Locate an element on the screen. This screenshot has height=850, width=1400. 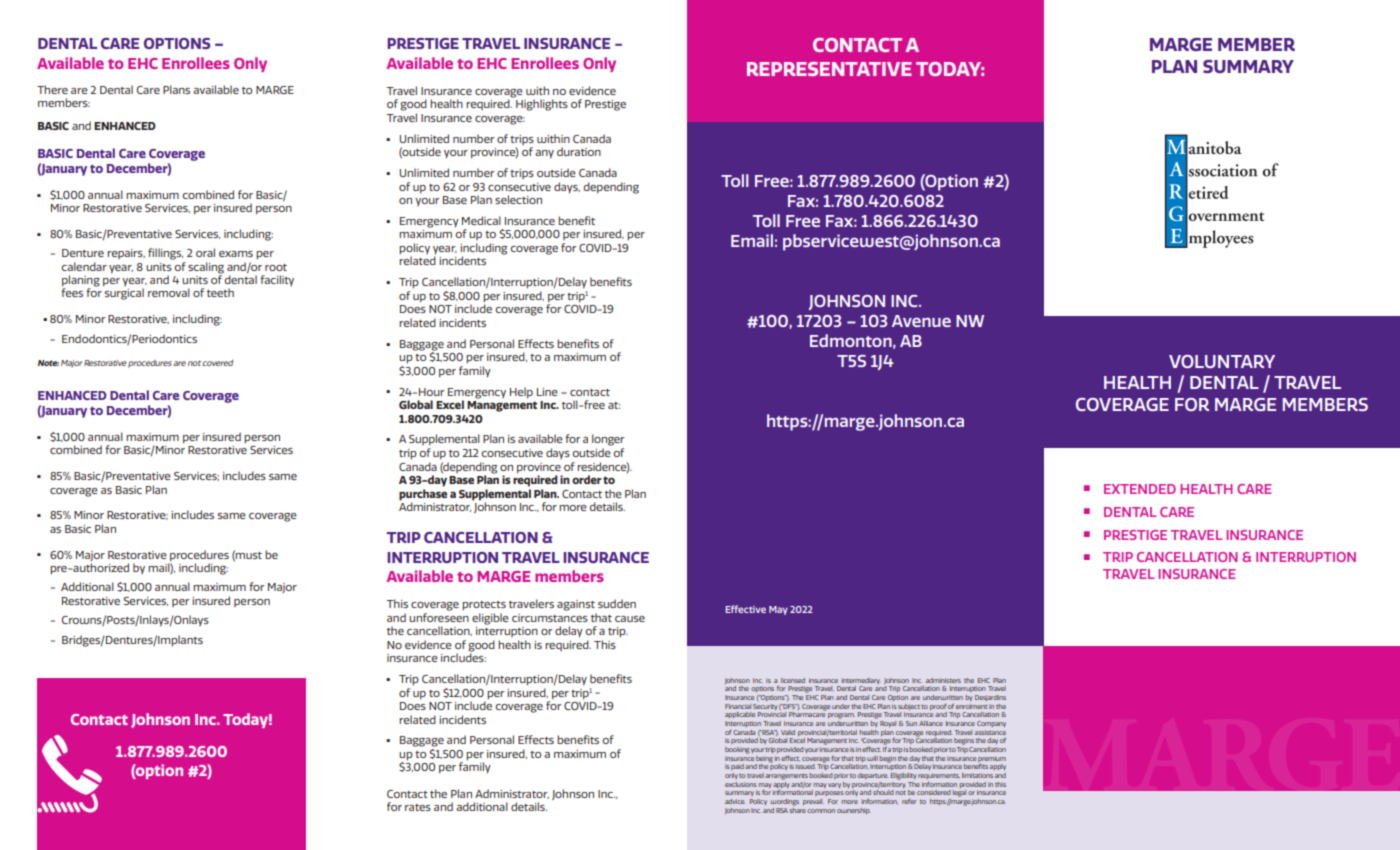
rates is located at coordinates (418, 807).
